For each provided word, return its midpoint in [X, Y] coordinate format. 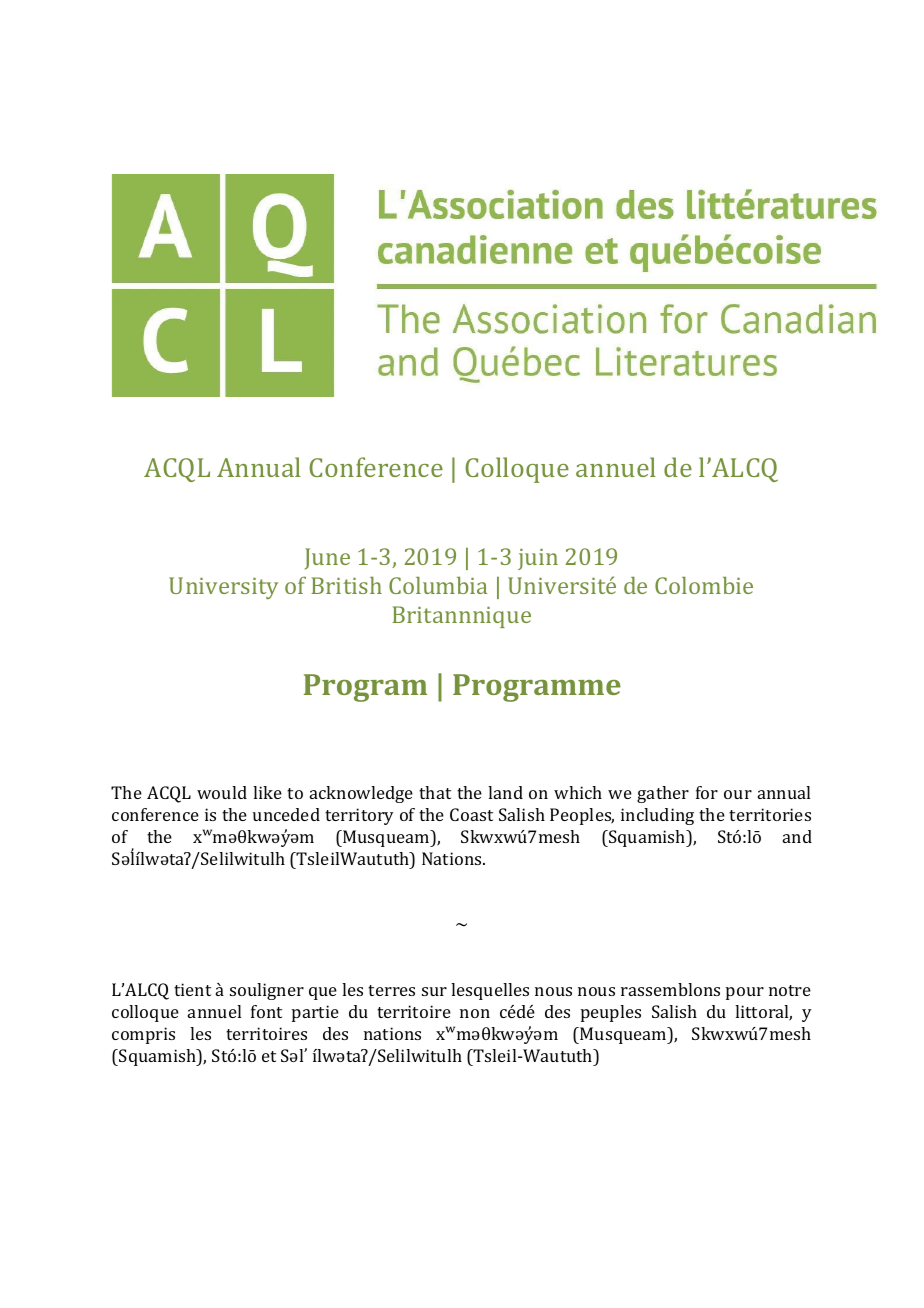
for [707, 792]
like [267, 792]
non [475, 1013]
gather [663, 794]
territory [359, 816]
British [346, 585]
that [435, 792]
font [266, 1011]
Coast [471, 814]
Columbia [438, 585]
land [505, 792]
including [657, 816]
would [222, 792]
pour [745, 993]
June [327, 559]
